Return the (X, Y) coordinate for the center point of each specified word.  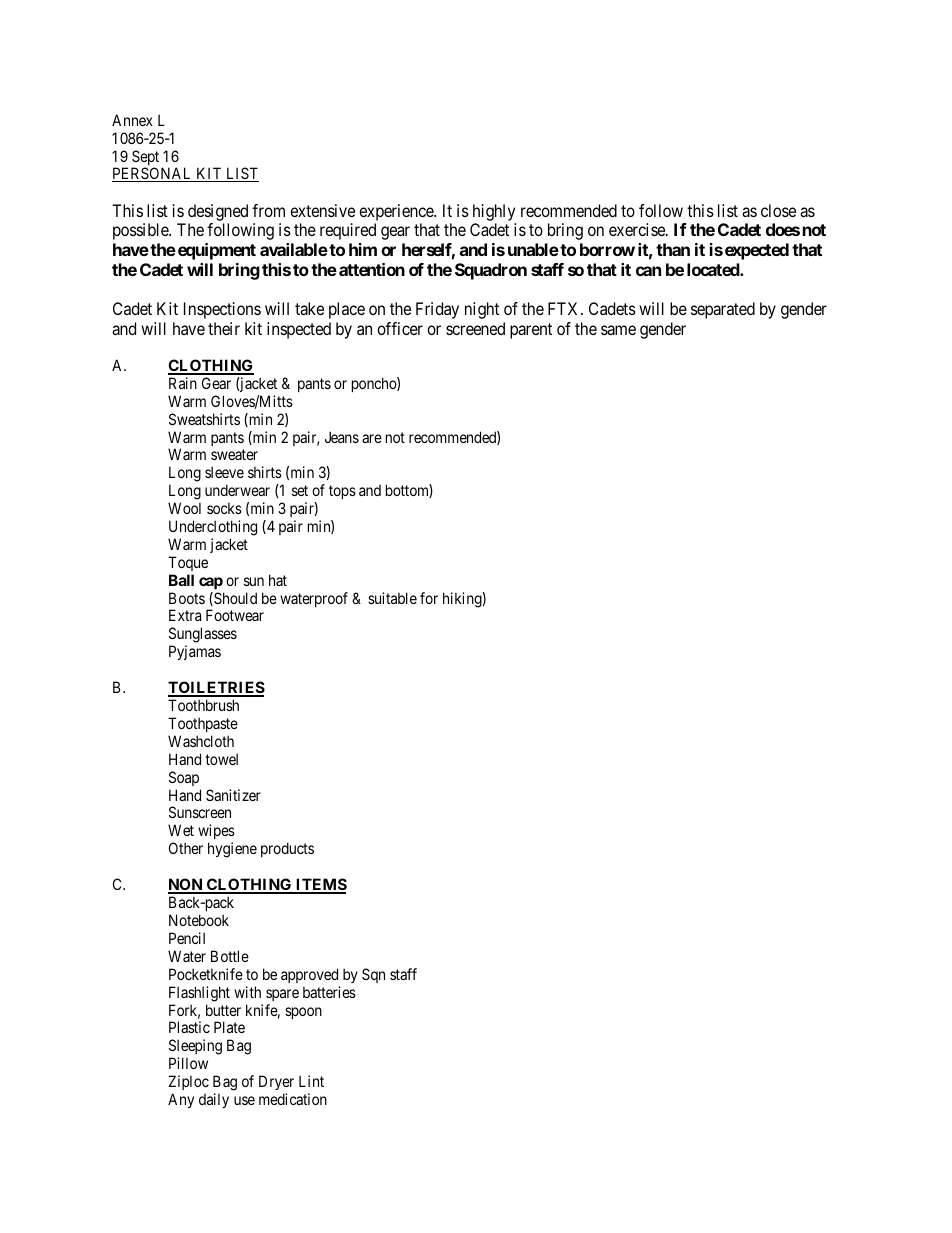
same (618, 330)
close (778, 210)
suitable (392, 598)
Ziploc (189, 1082)
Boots (187, 598)
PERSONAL (153, 174)
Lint (311, 1081)
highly (494, 212)
